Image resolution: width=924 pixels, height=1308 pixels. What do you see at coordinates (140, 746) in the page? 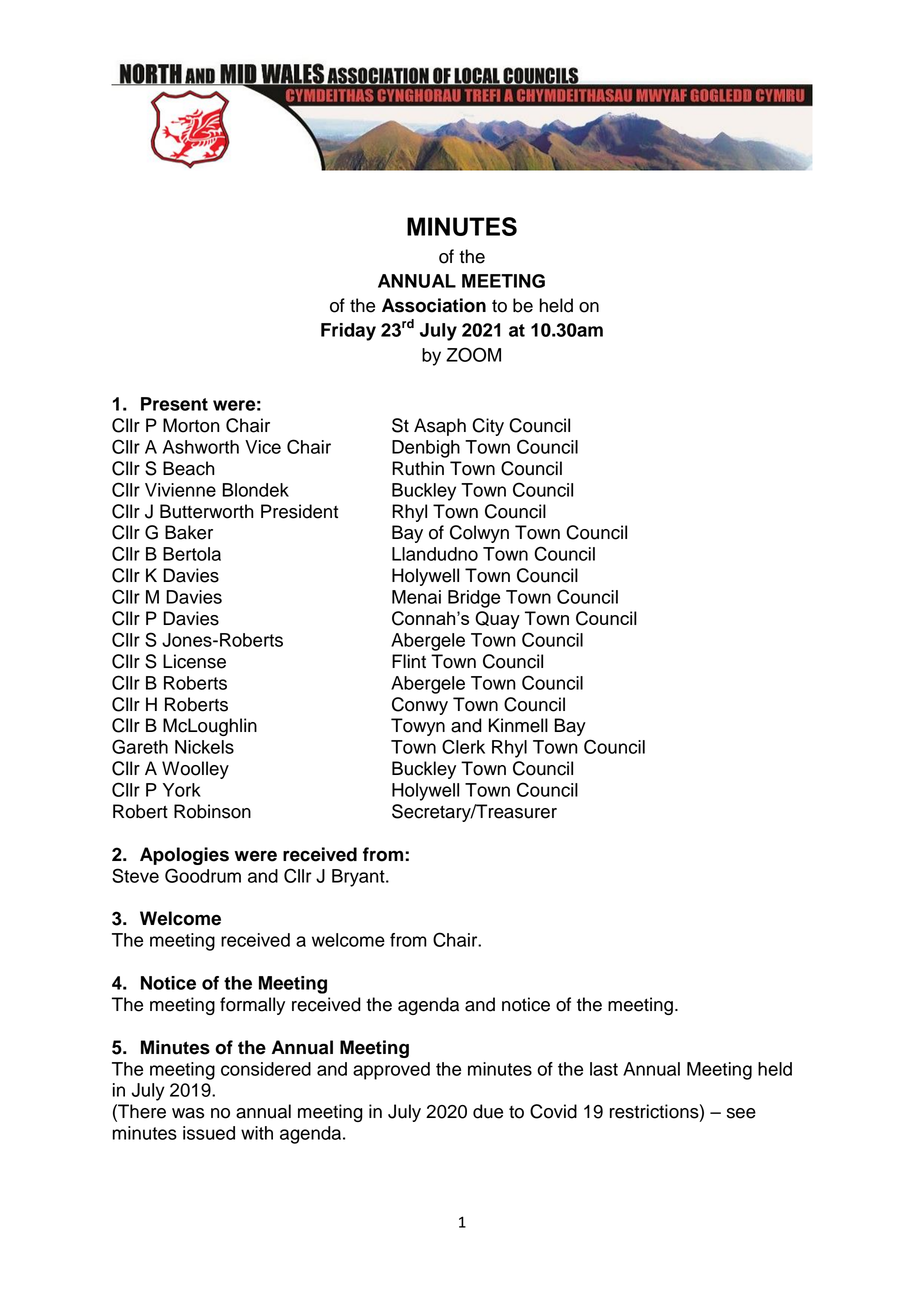
I see `Gareth` at bounding box center [140, 746].
